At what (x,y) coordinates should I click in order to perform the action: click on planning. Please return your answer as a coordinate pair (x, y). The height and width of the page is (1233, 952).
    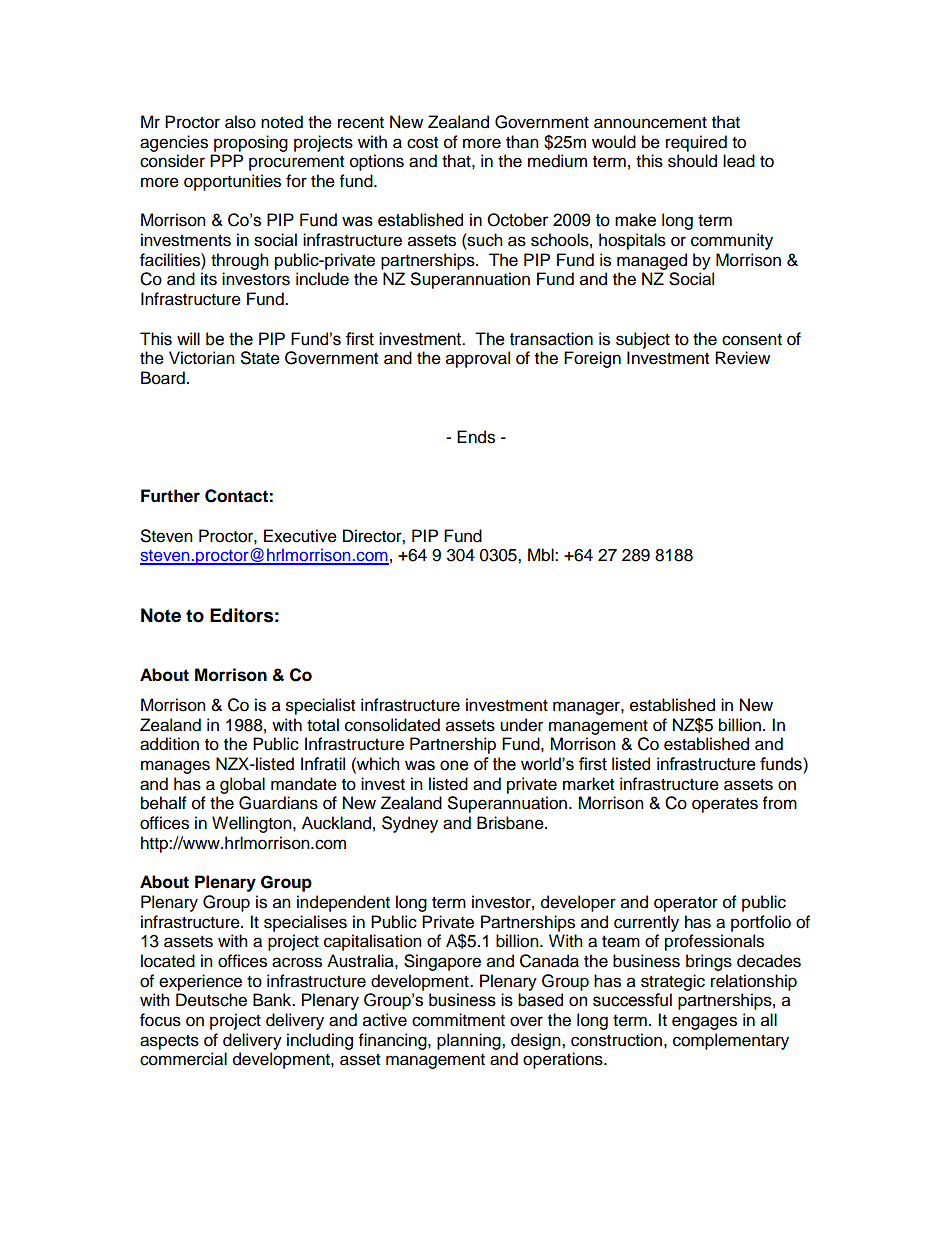
    Looking at the image, I should click on (470, 1041).
